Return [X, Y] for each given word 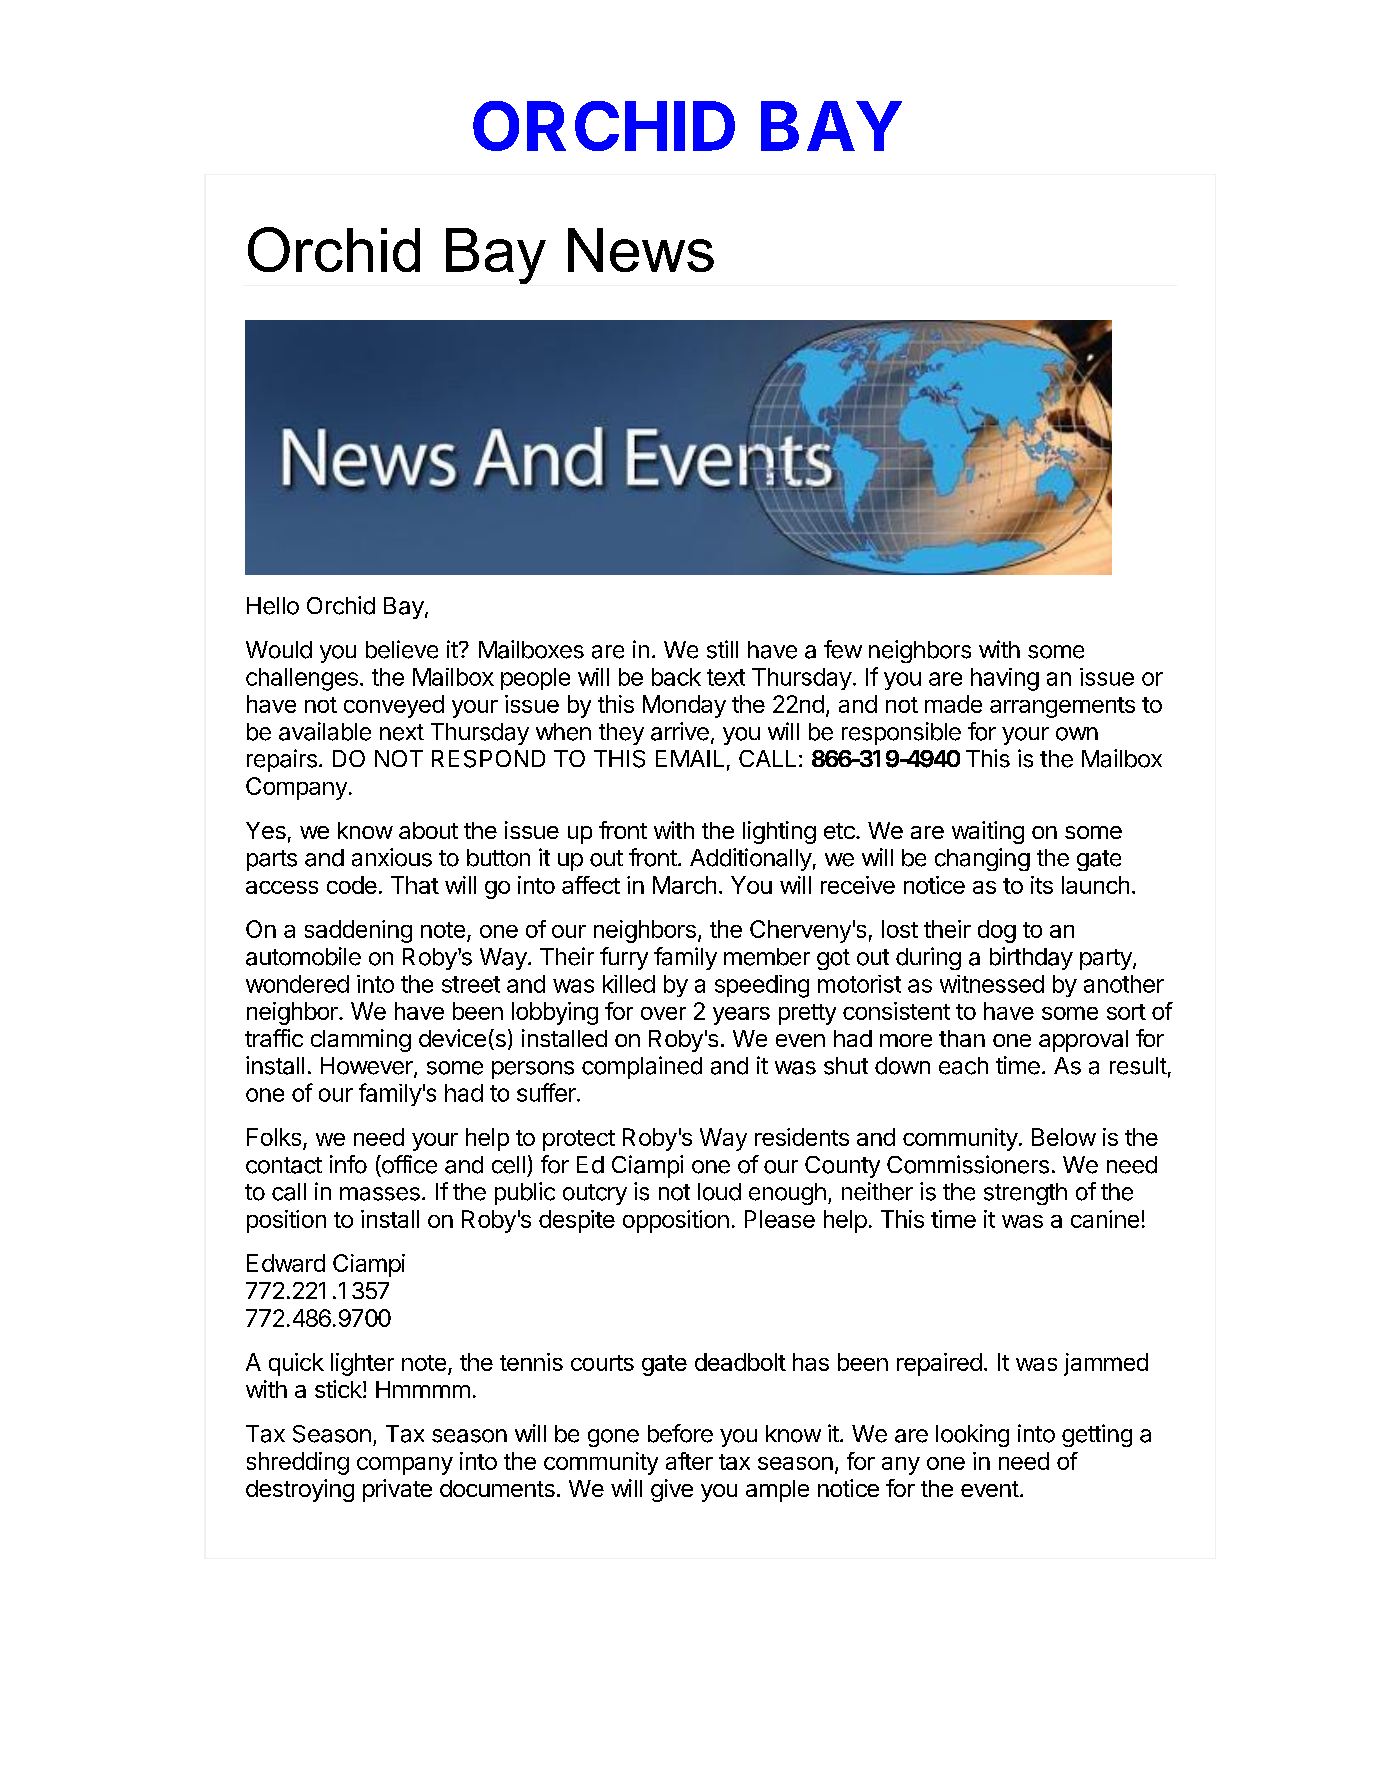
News [641, 250]
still [722, 649]
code [352, 885]
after [689, 1461]
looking [972, 1435]
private [397, 1490]
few [843, 649]
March [684, 885]
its [1042, 885]
